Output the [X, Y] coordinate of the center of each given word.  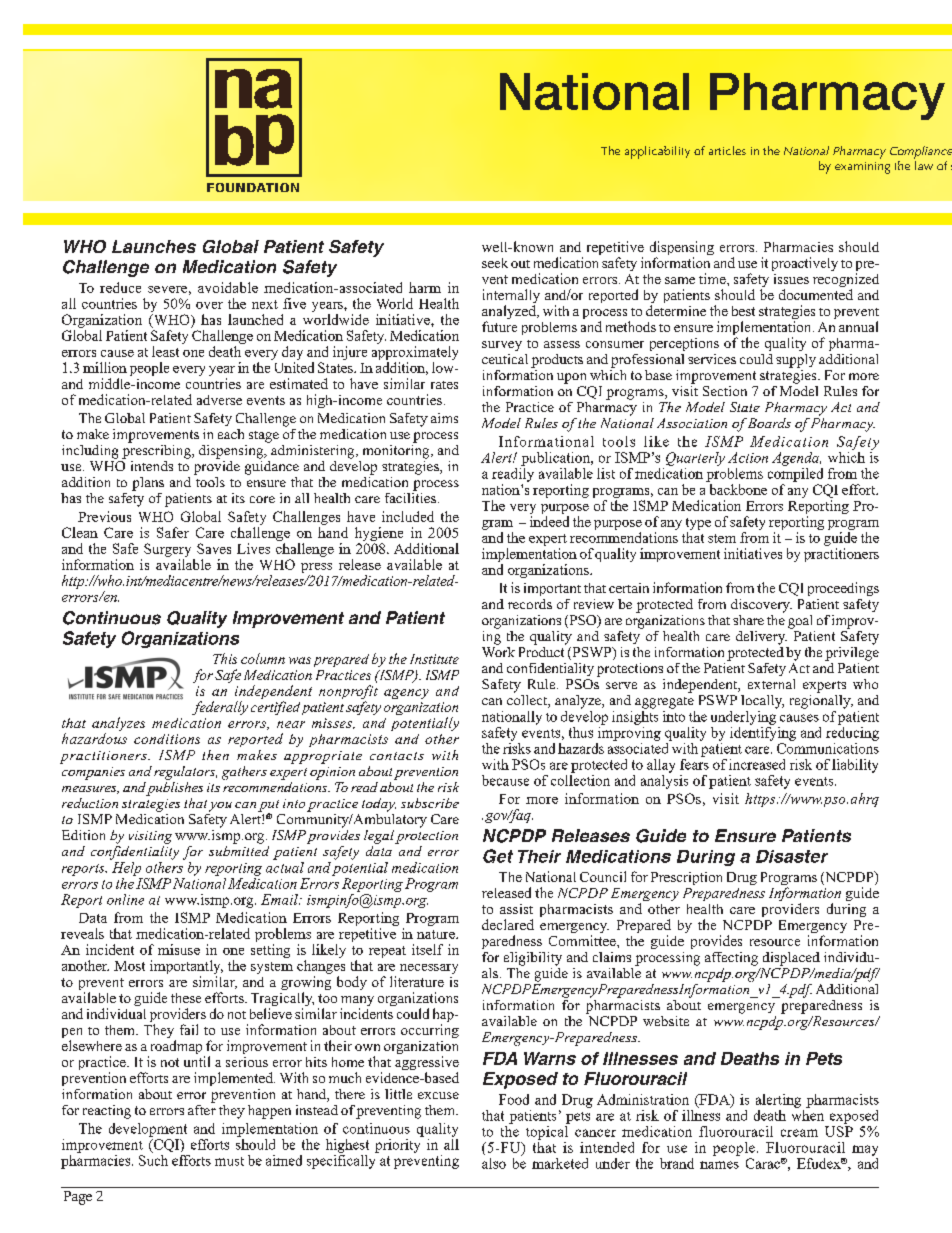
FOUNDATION [253, 187]
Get [498, 856]
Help [125, 867]
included [408, 516]
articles [727, 150]
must [229, 1161]
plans [148, 484]
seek [495, 263]
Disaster [792, 856]
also [494, 1163]
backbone [738, 489]
